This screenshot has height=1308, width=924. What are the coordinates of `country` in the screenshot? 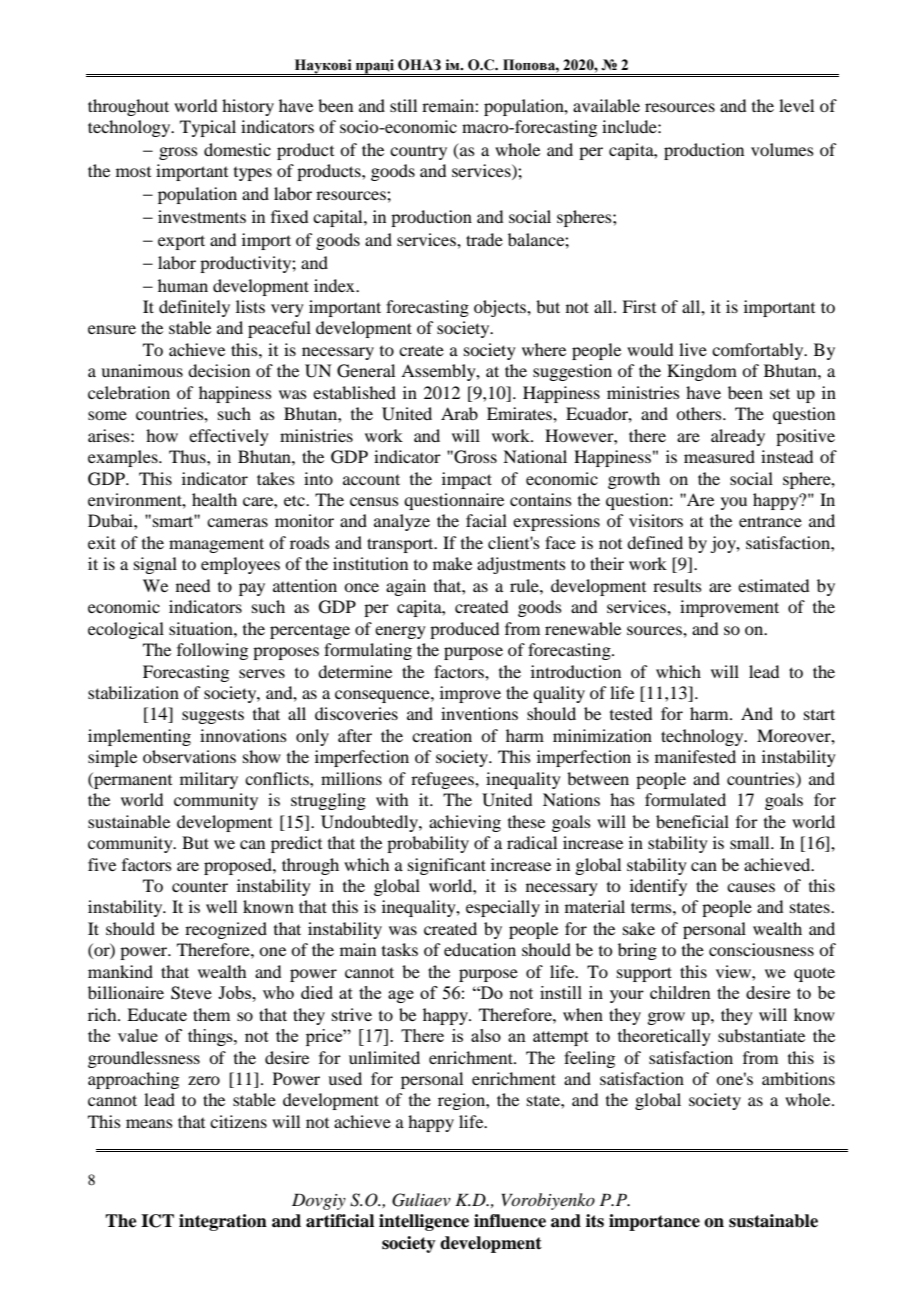 It's located at (418, 152).
